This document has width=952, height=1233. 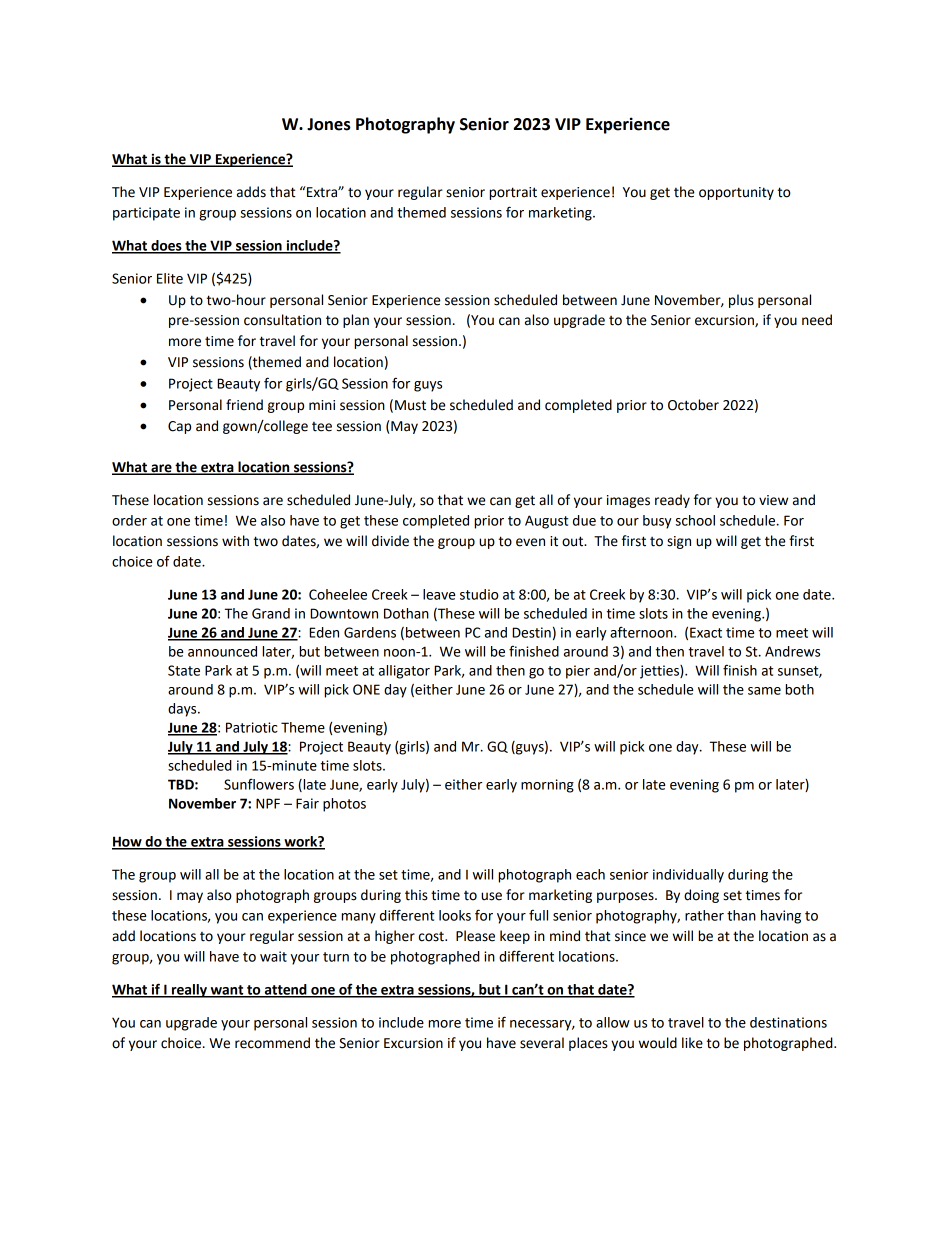 I want to click on studio, so click(x=479, y=594).
